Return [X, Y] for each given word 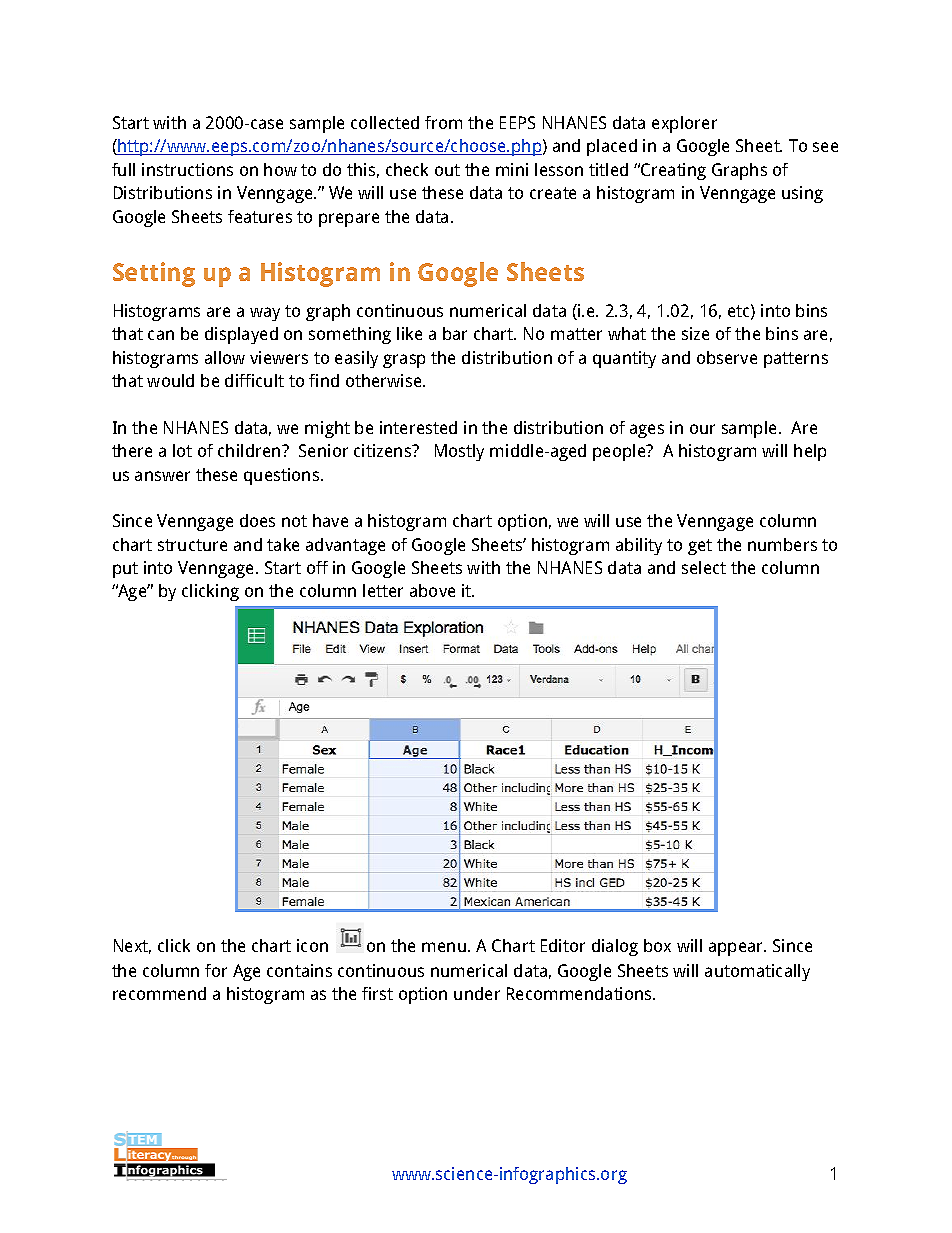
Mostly [459, 452]
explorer [684, 124]
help [810, 452]
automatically [757, 972]
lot [182, 450]
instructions [187, 169]
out [447, 170]
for [216, 970]
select [704, 567]
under [477, 993]
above [432, 590]
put [125, 570]
